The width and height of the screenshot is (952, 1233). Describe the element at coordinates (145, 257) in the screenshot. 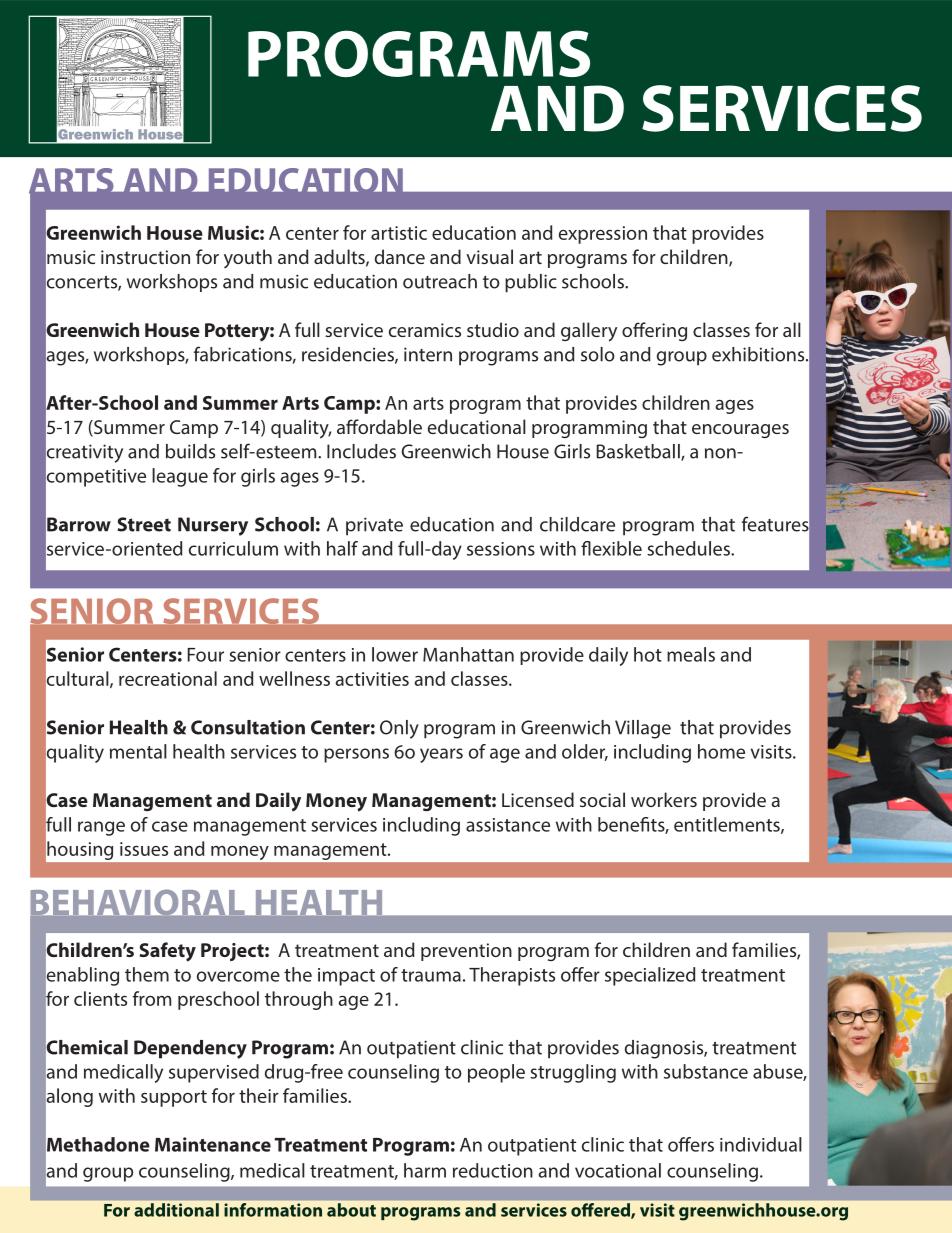

I see `instruction` at that location.
